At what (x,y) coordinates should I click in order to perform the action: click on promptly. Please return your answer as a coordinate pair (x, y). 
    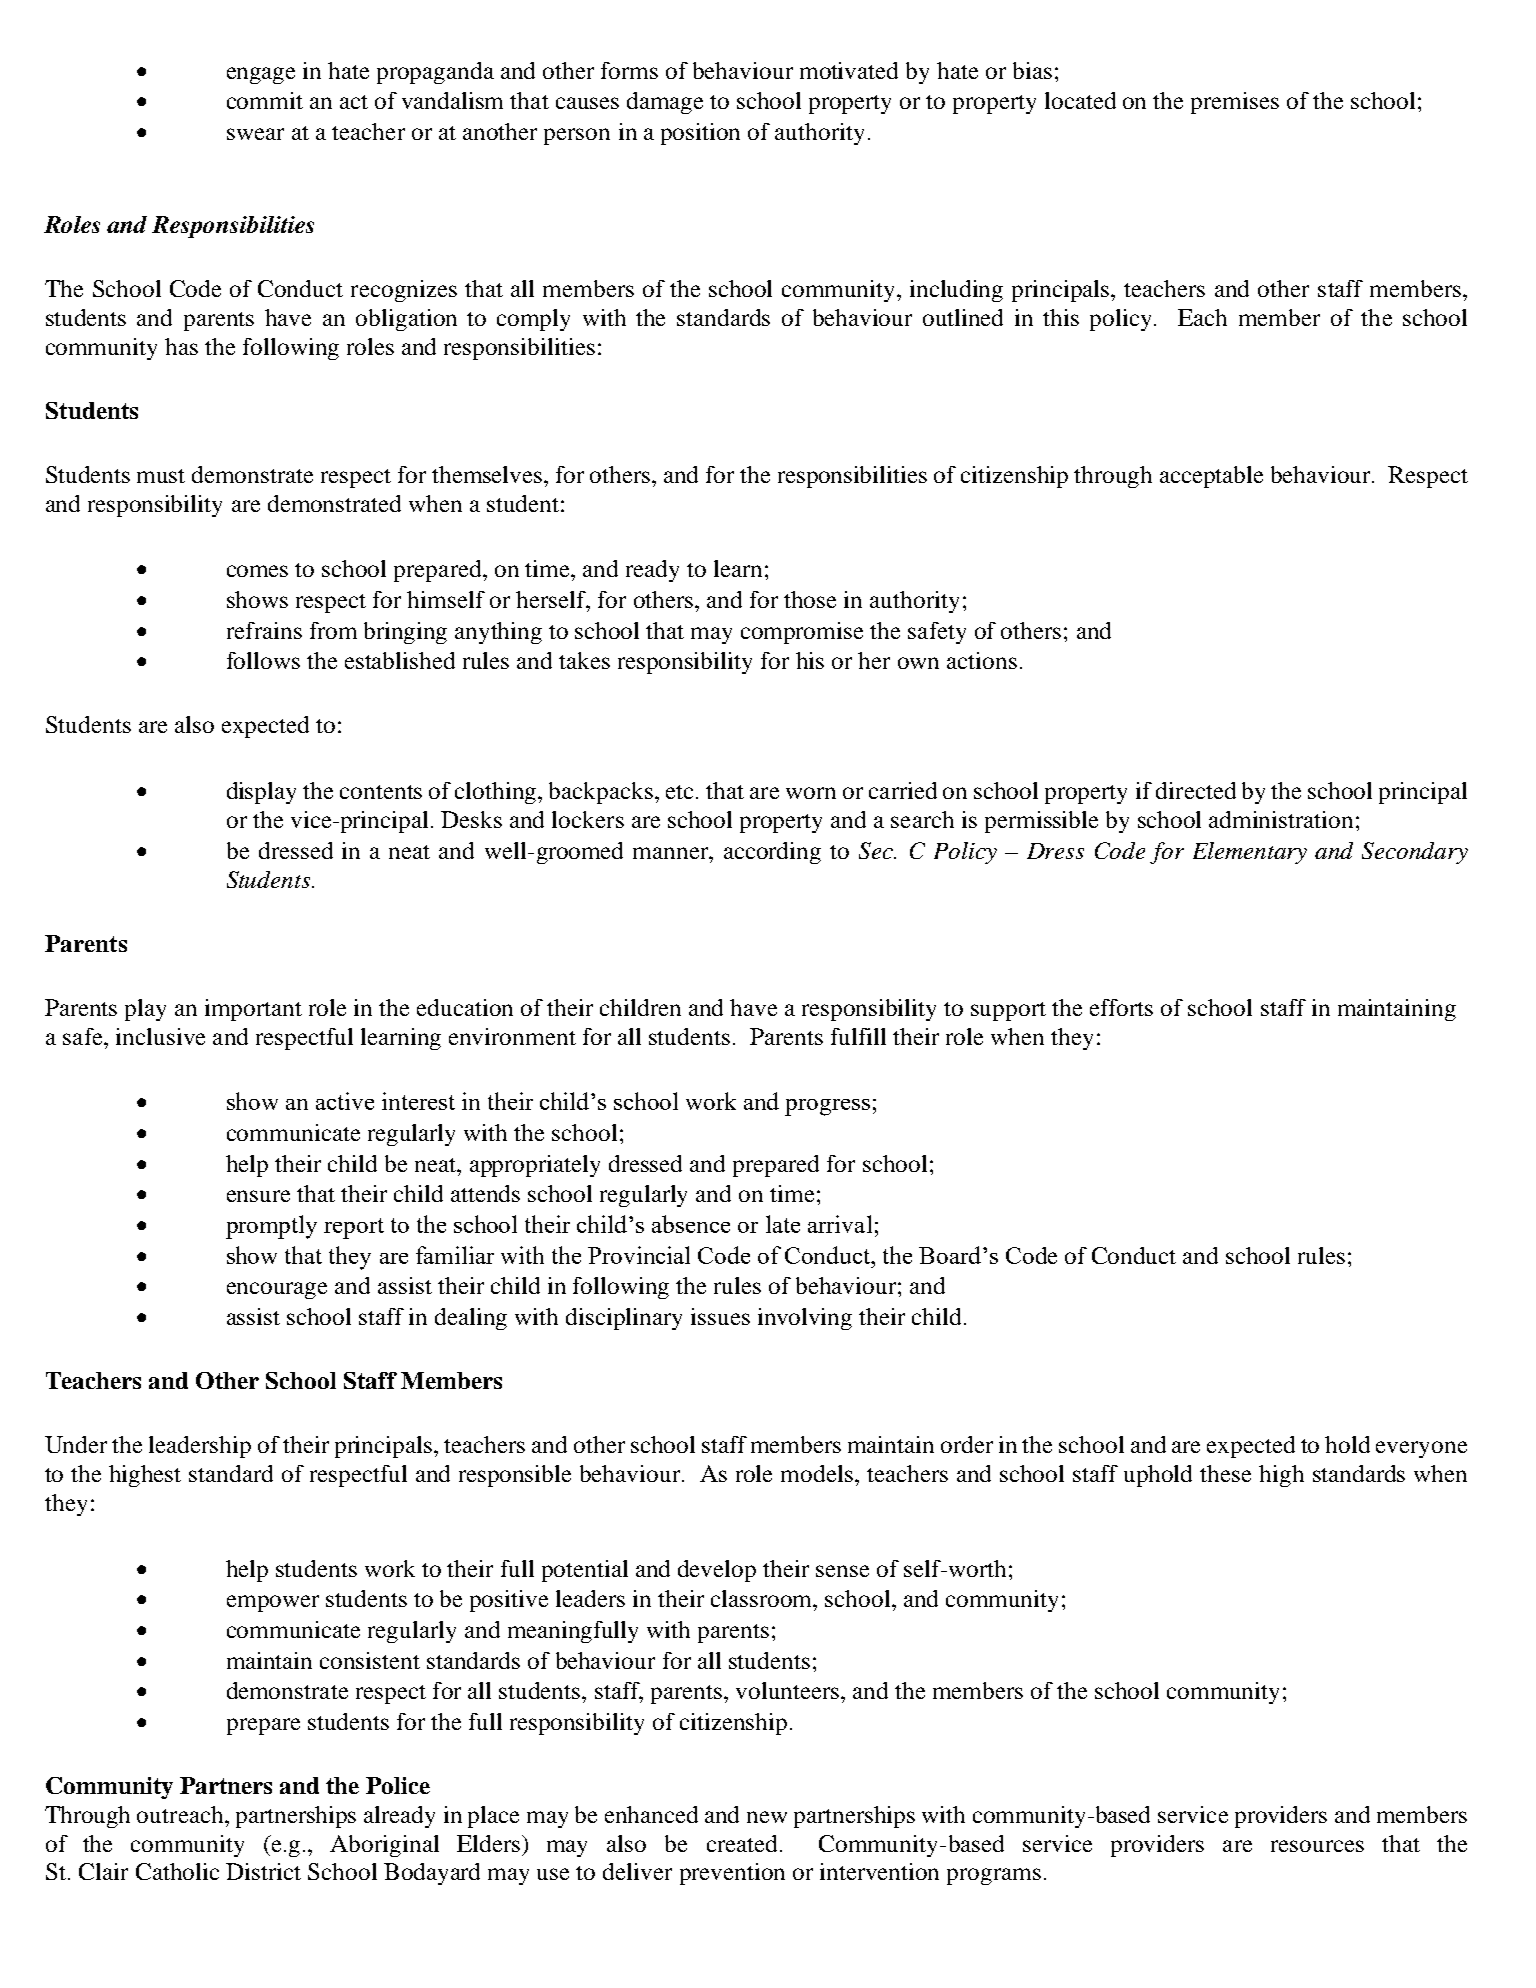
    Looking at the image, I should click on (271, 1227).
